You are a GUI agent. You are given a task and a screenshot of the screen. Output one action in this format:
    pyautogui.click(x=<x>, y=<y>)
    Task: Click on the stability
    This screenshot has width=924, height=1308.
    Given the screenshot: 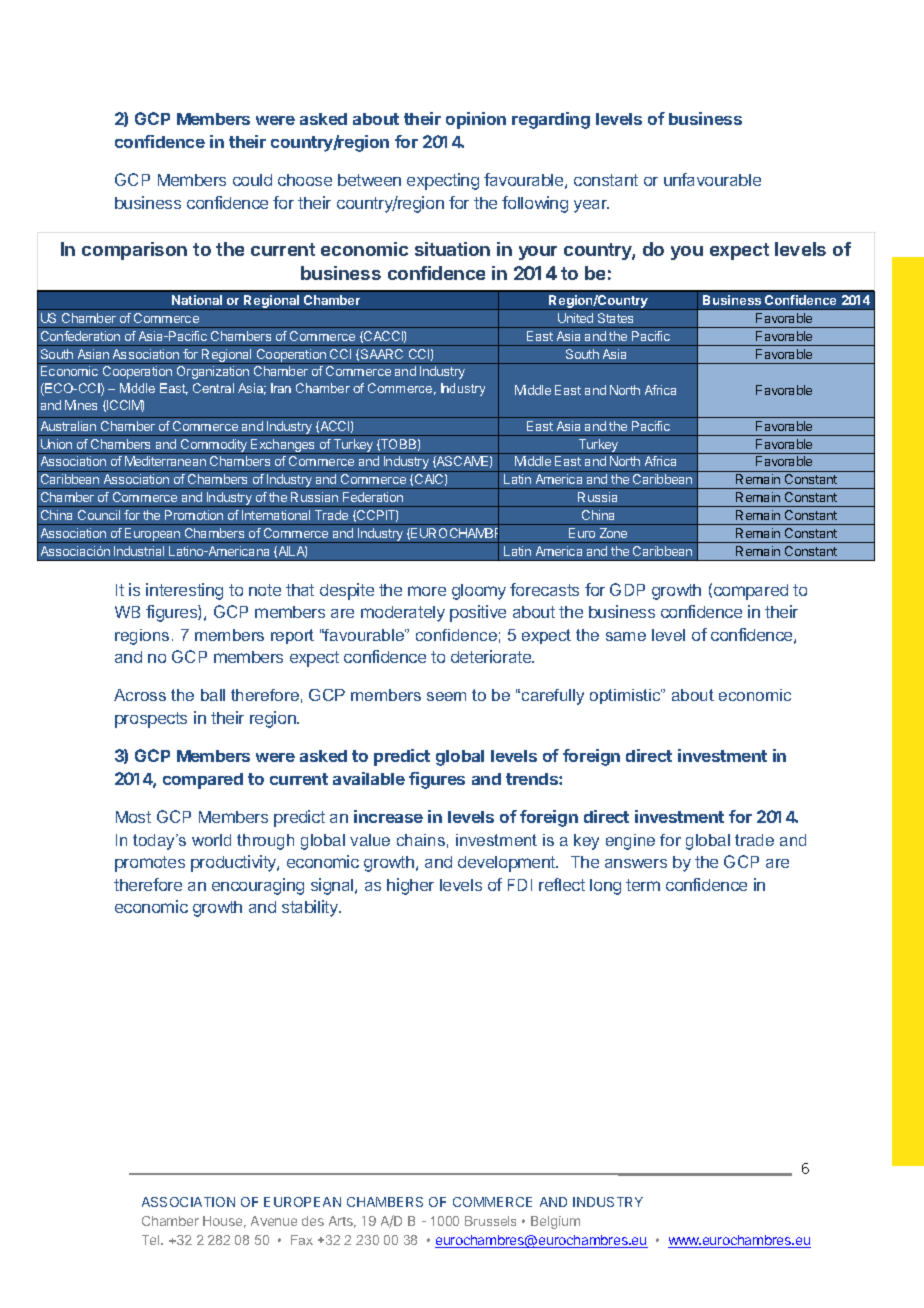 What is the action you would take?
    pyautogui.click(x=311, y=908)
